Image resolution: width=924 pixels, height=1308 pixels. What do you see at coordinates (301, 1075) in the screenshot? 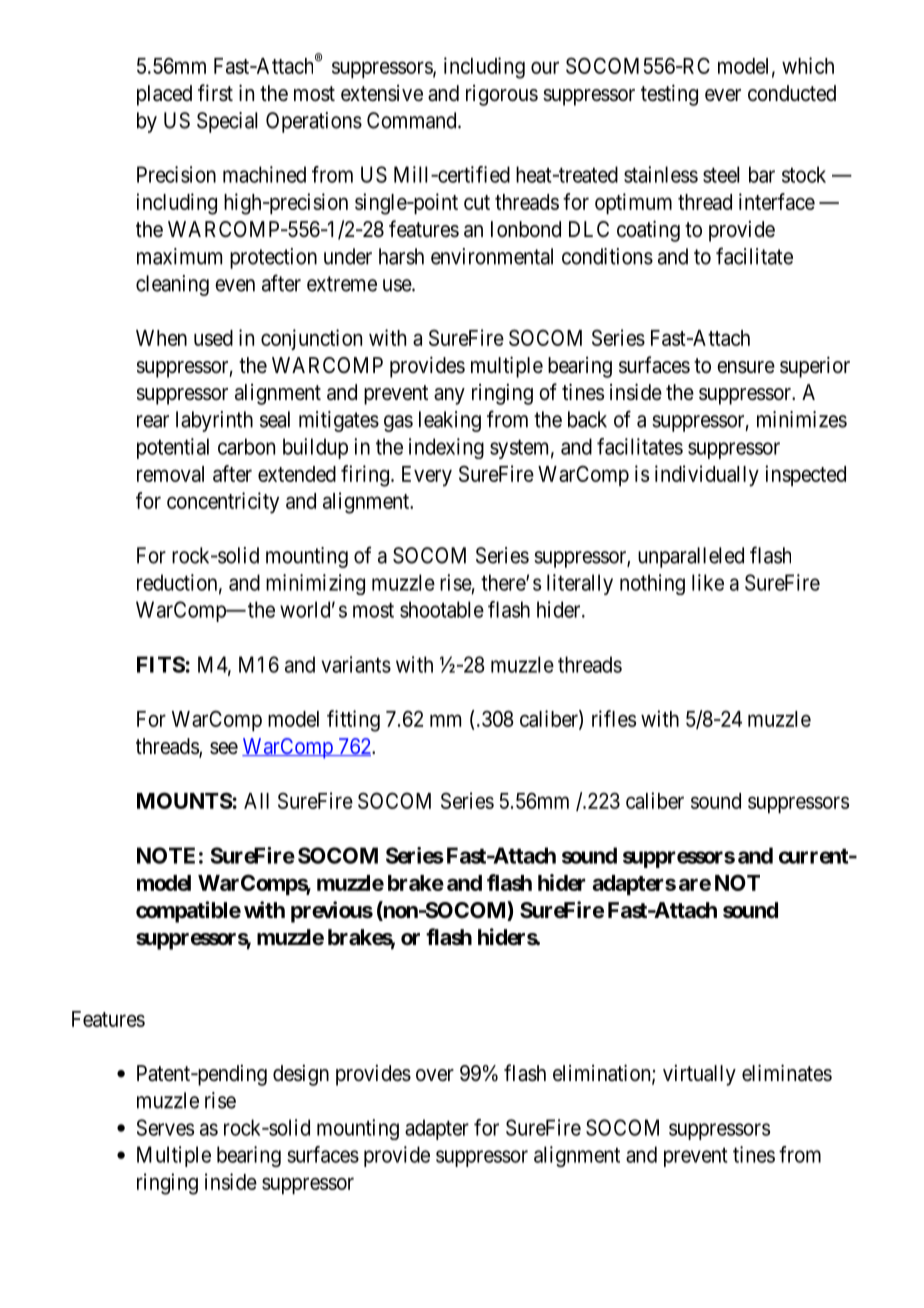
I see `design` at bounding box center [301, 1075].
